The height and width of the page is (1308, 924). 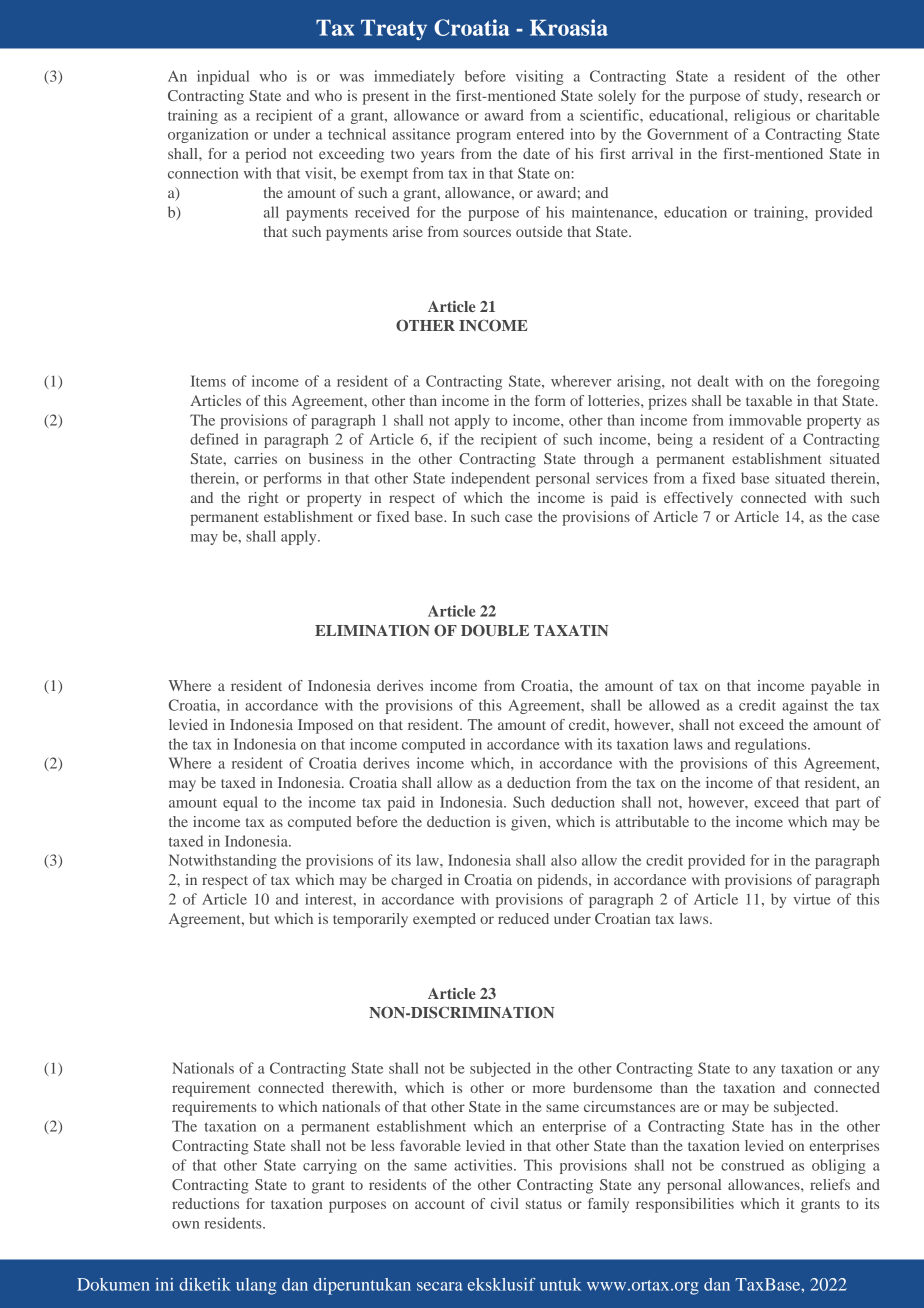 I want to click on construed, so click(x=752, y=1165).
